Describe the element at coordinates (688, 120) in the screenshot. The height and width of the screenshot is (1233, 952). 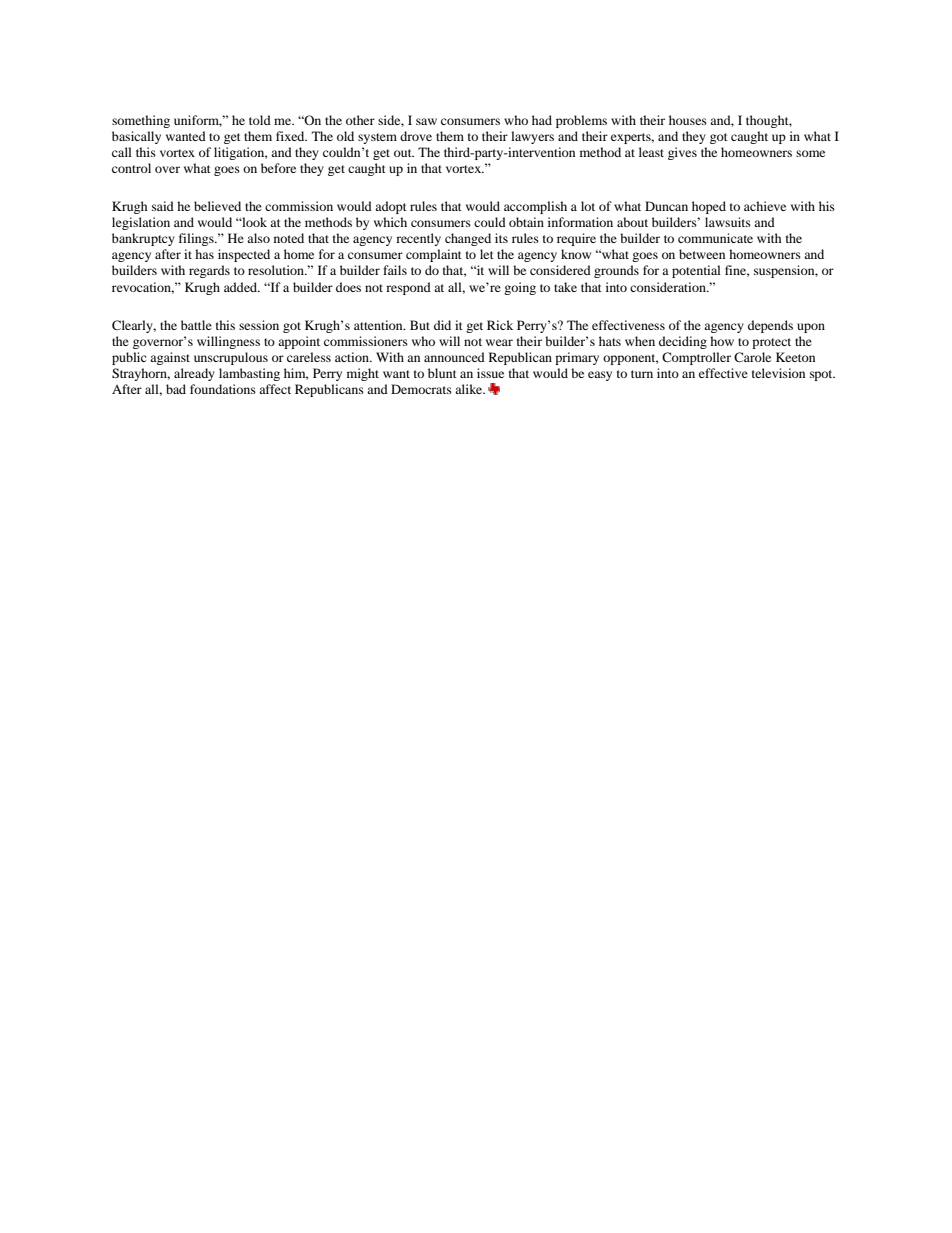
I see `houses` at that location.
